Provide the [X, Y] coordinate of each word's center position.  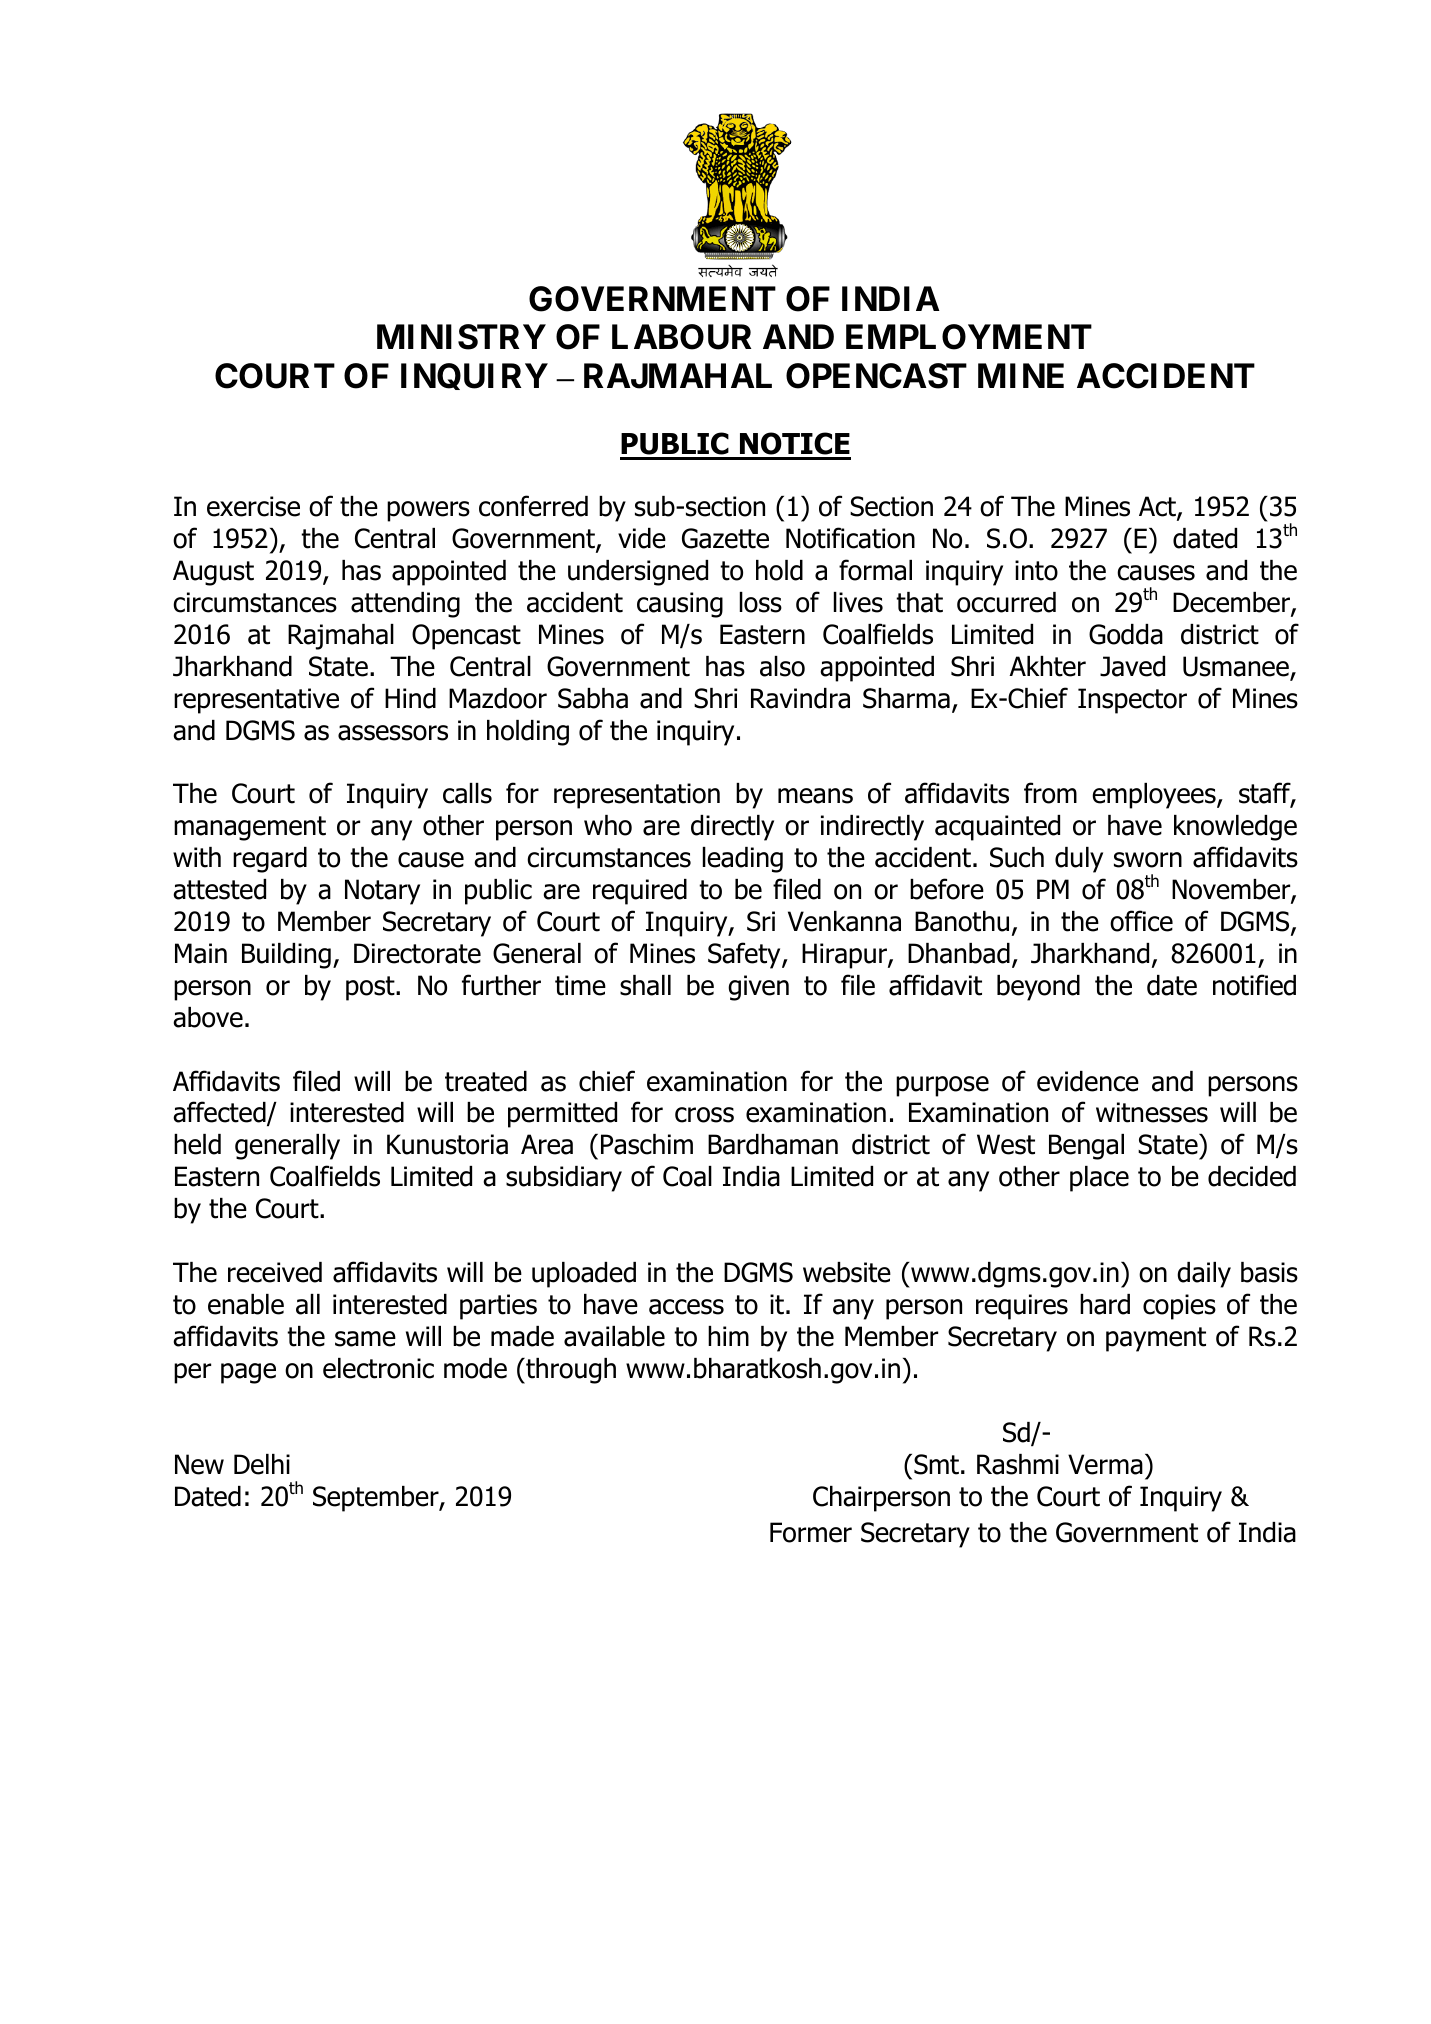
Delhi [262, 1464]
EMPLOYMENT [969, 337]
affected [220, 1113]
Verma [1105, 1464]
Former [811, 1532]
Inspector [1132, 701]
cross [704, 1115]
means [815, 796]
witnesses [1152, 1112]
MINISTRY [461, 337]
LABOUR [681, 337]
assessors [393, 733]
